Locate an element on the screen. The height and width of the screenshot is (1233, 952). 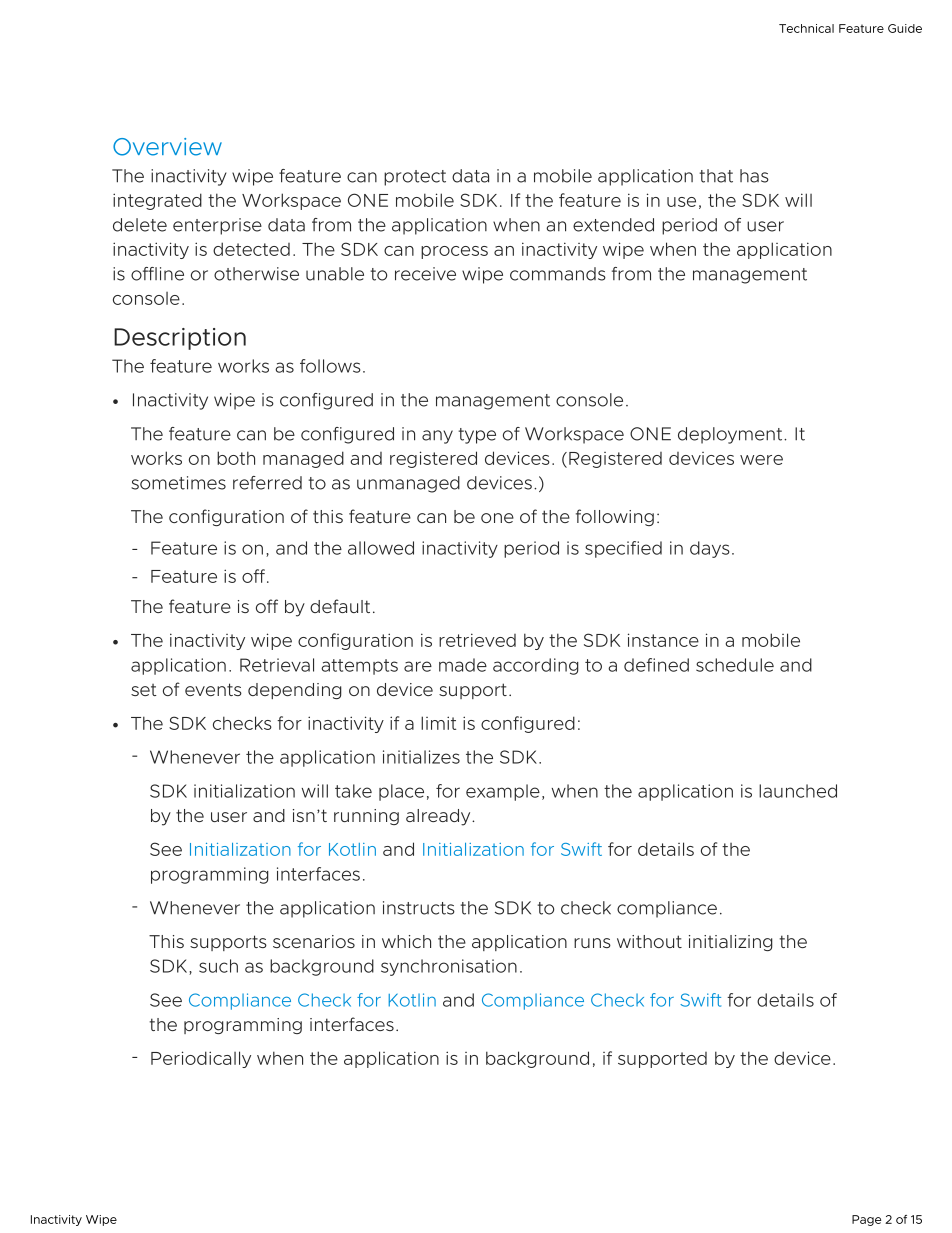
Overview is located at coordinates (167, 147).
